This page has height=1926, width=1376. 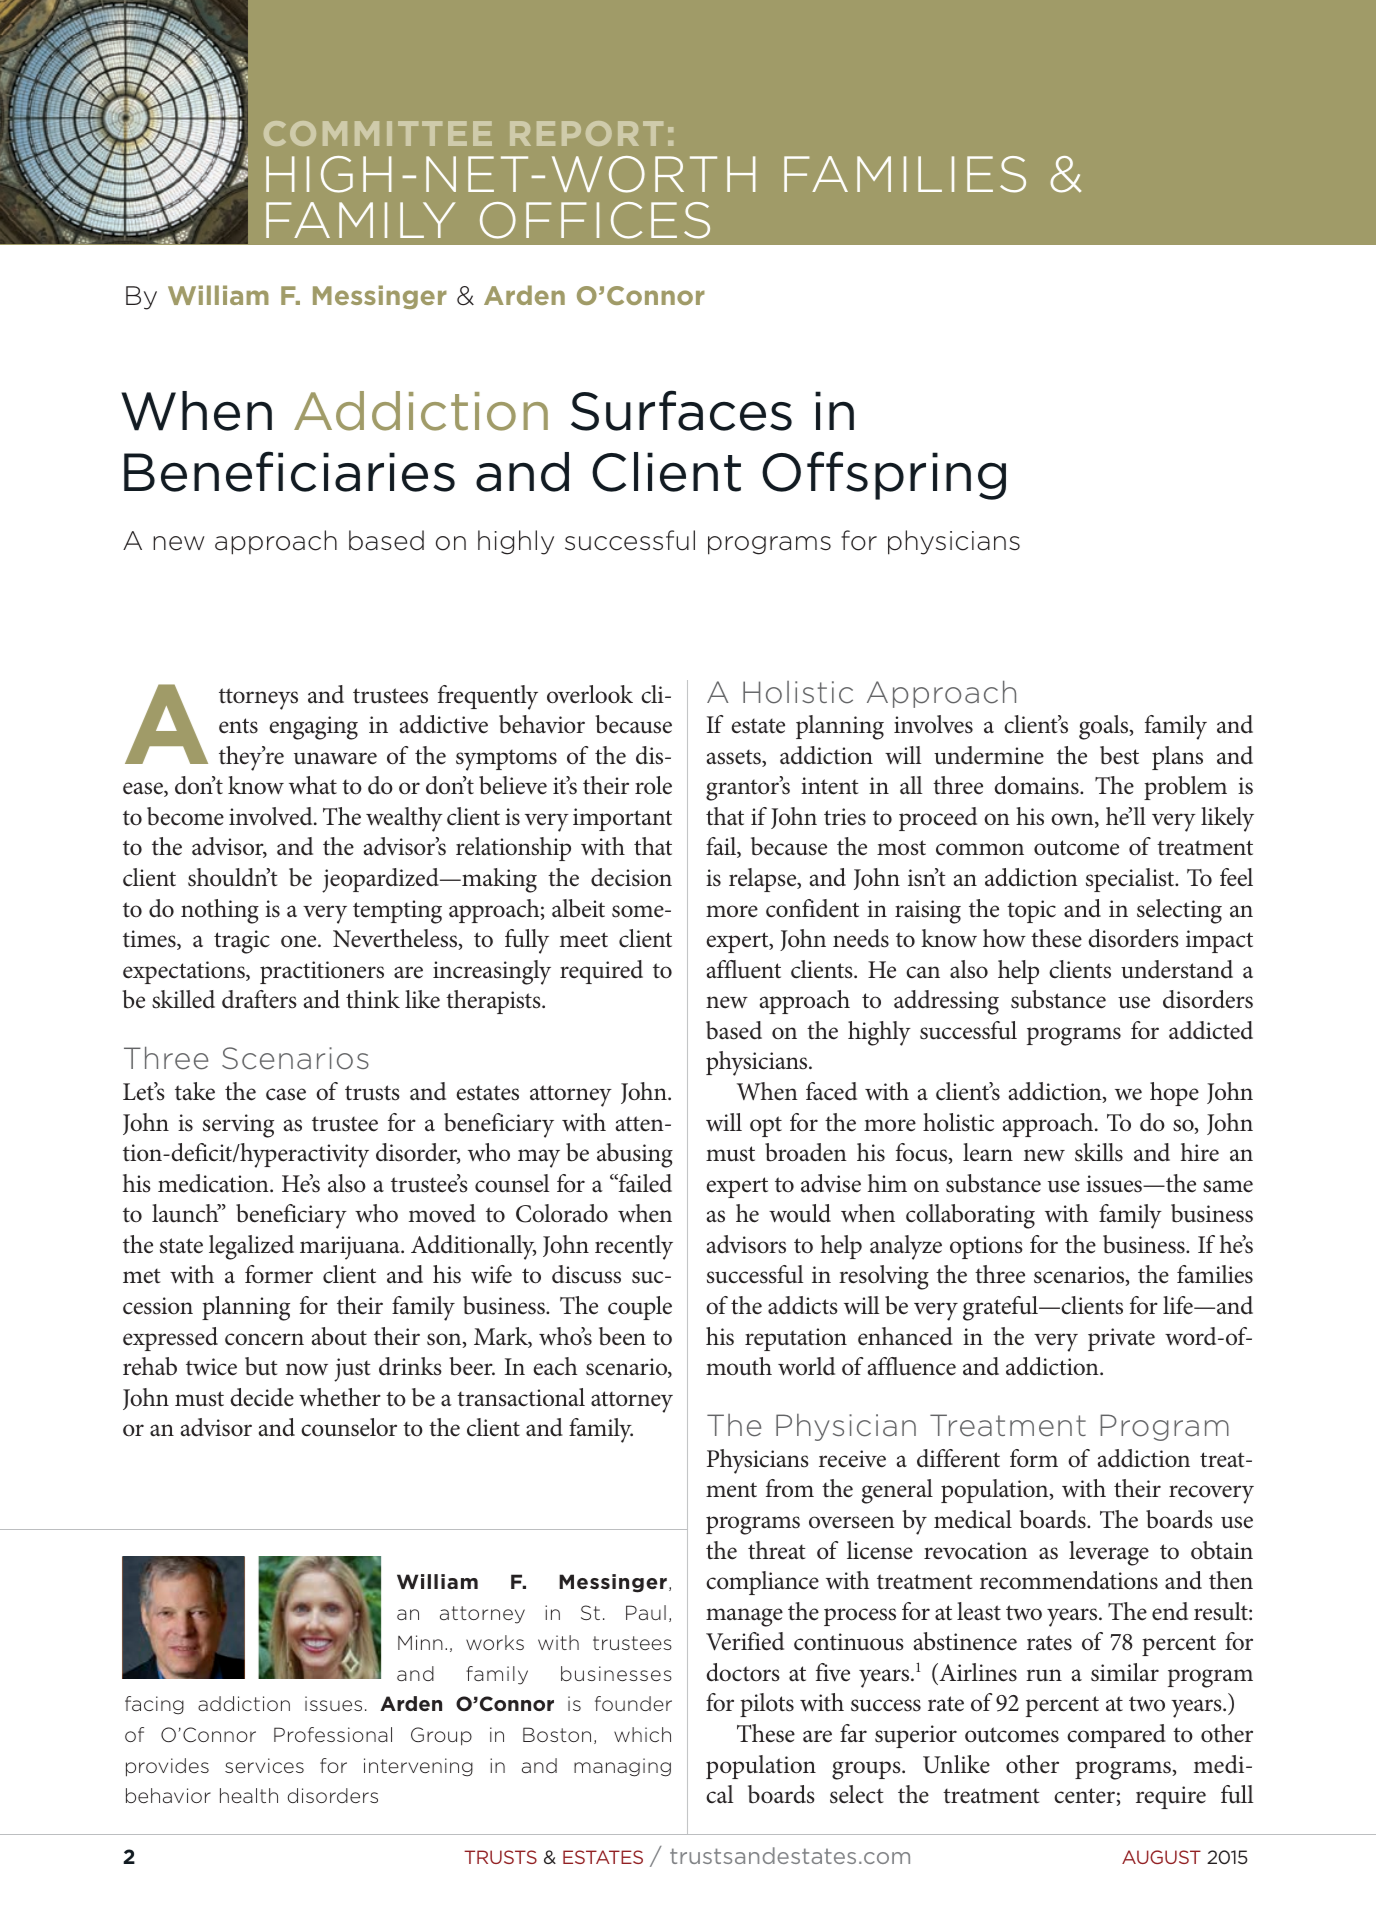 I want to click on center, so click(x=1084, y=1796).
